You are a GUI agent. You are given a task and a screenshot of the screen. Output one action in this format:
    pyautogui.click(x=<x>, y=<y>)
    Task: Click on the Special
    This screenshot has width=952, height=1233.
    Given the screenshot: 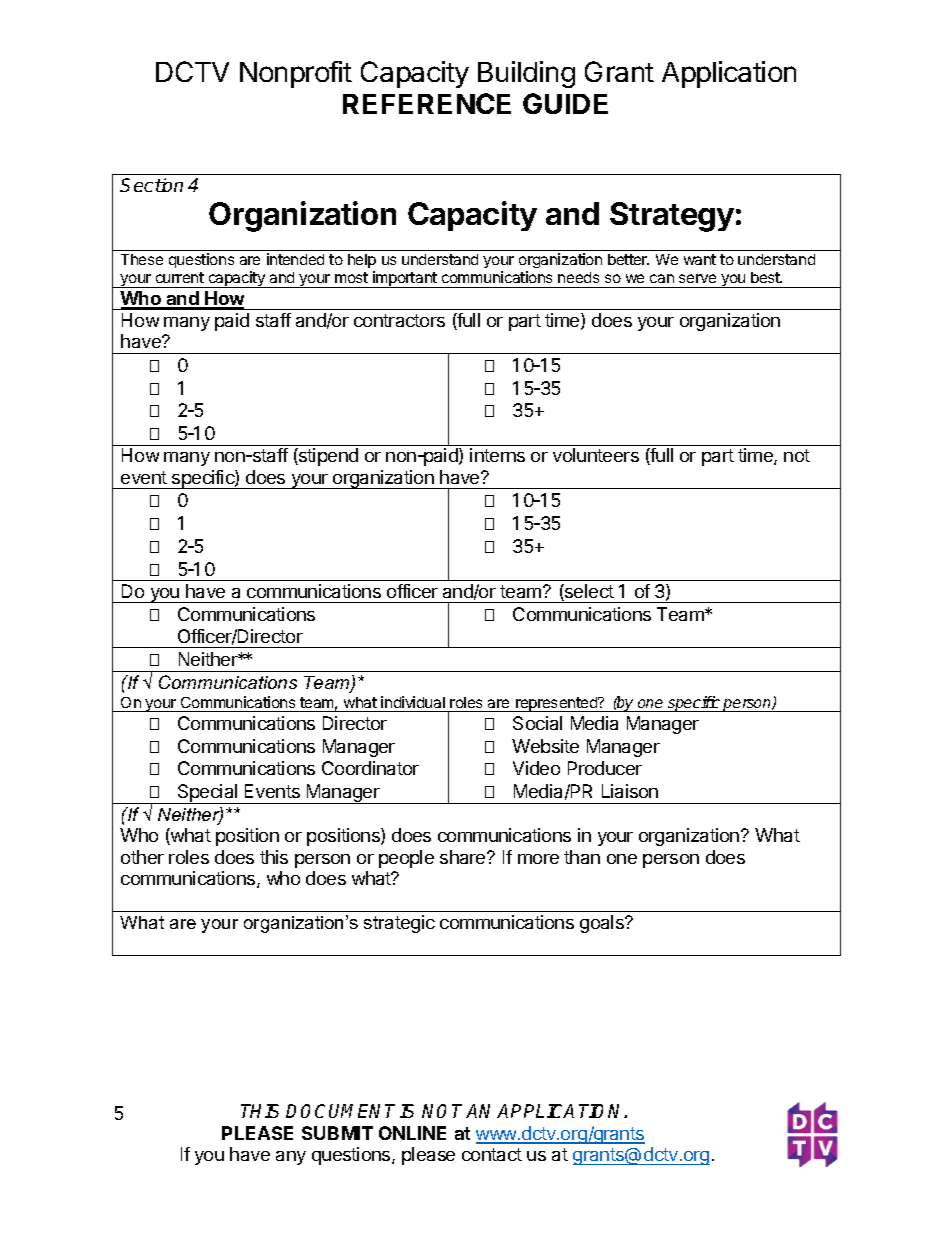 What is the action you would take?
    pyautogui.click(x=207, y=794)
